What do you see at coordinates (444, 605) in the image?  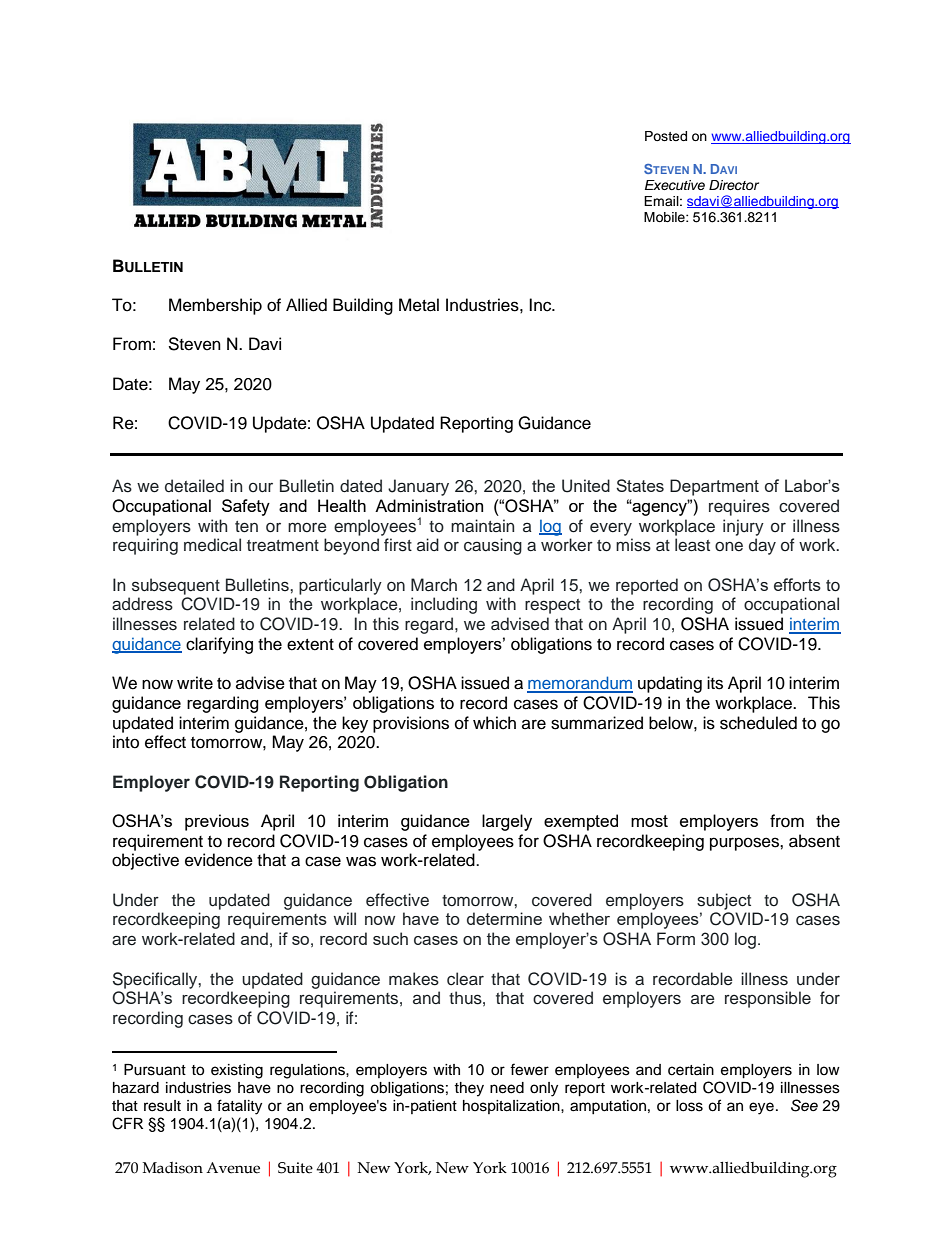 I see `including` at bounding box center [444, 605].
